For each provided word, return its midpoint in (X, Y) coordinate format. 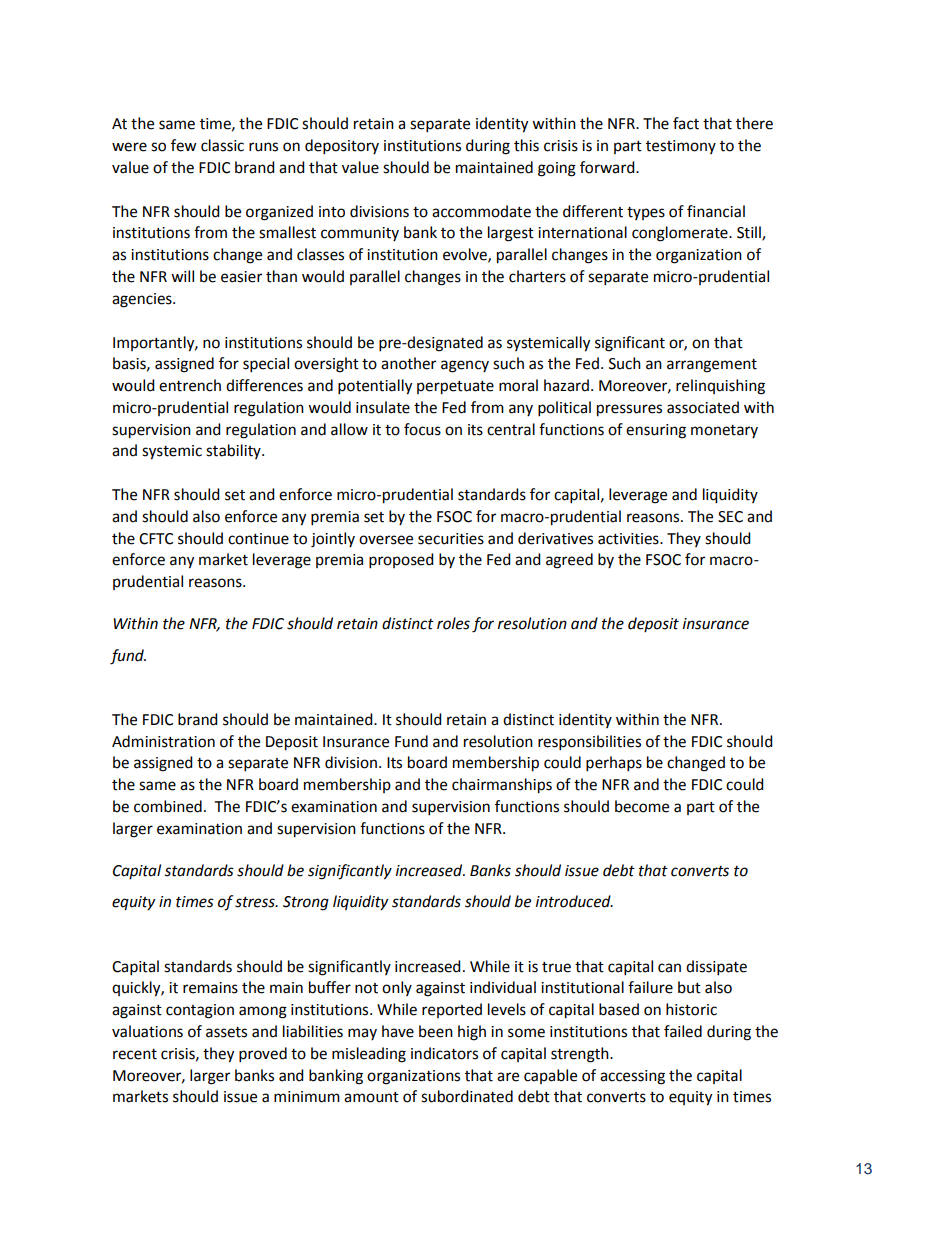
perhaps (614, 764)
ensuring (656, 431)
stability (234, 451)
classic (222, 145)
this (526, 145)
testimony (681, 147)
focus (422, 429)
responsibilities (589, 743)
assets (226, 1032)
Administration (163, 741)
